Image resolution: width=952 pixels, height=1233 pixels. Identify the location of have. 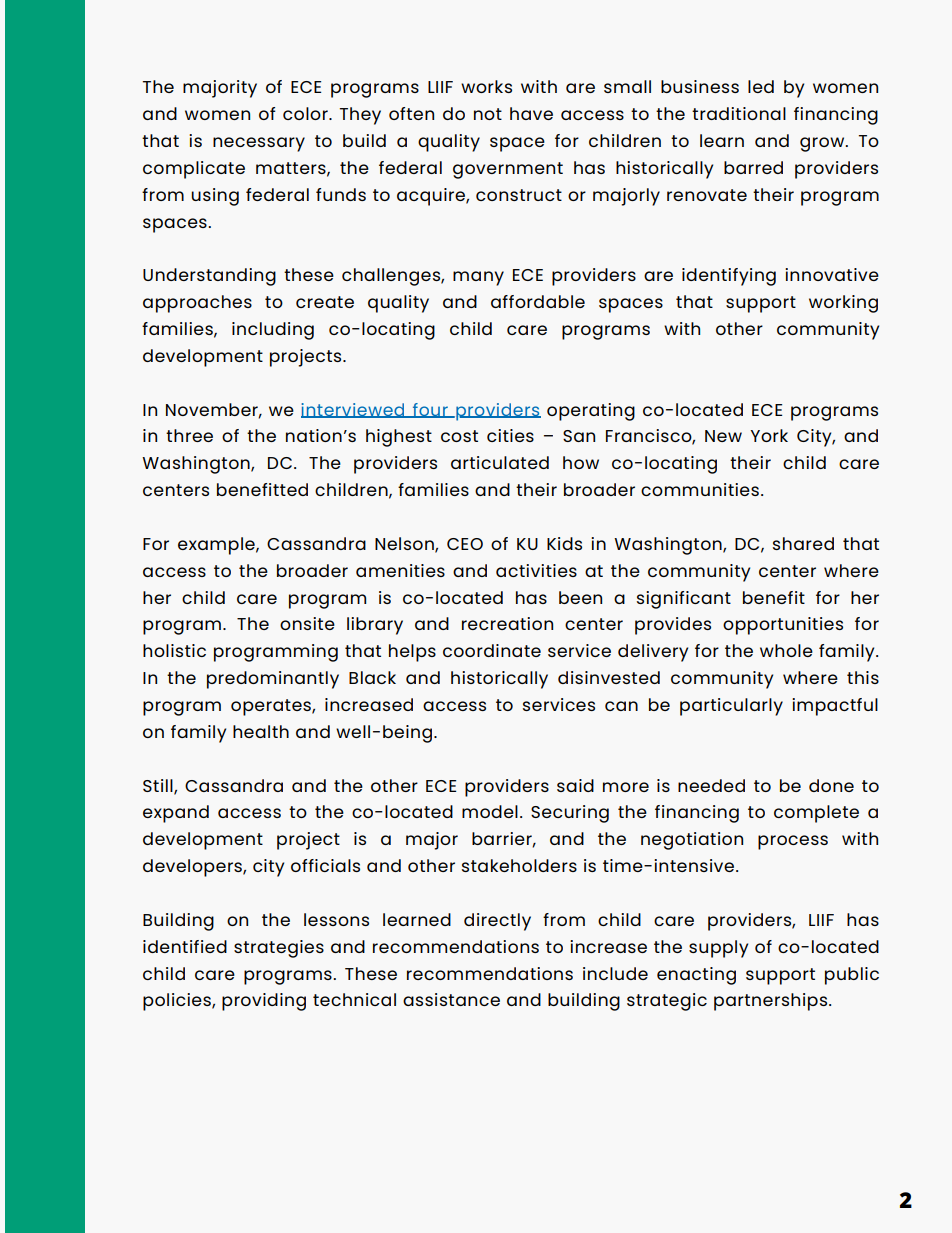
(531, 113).
